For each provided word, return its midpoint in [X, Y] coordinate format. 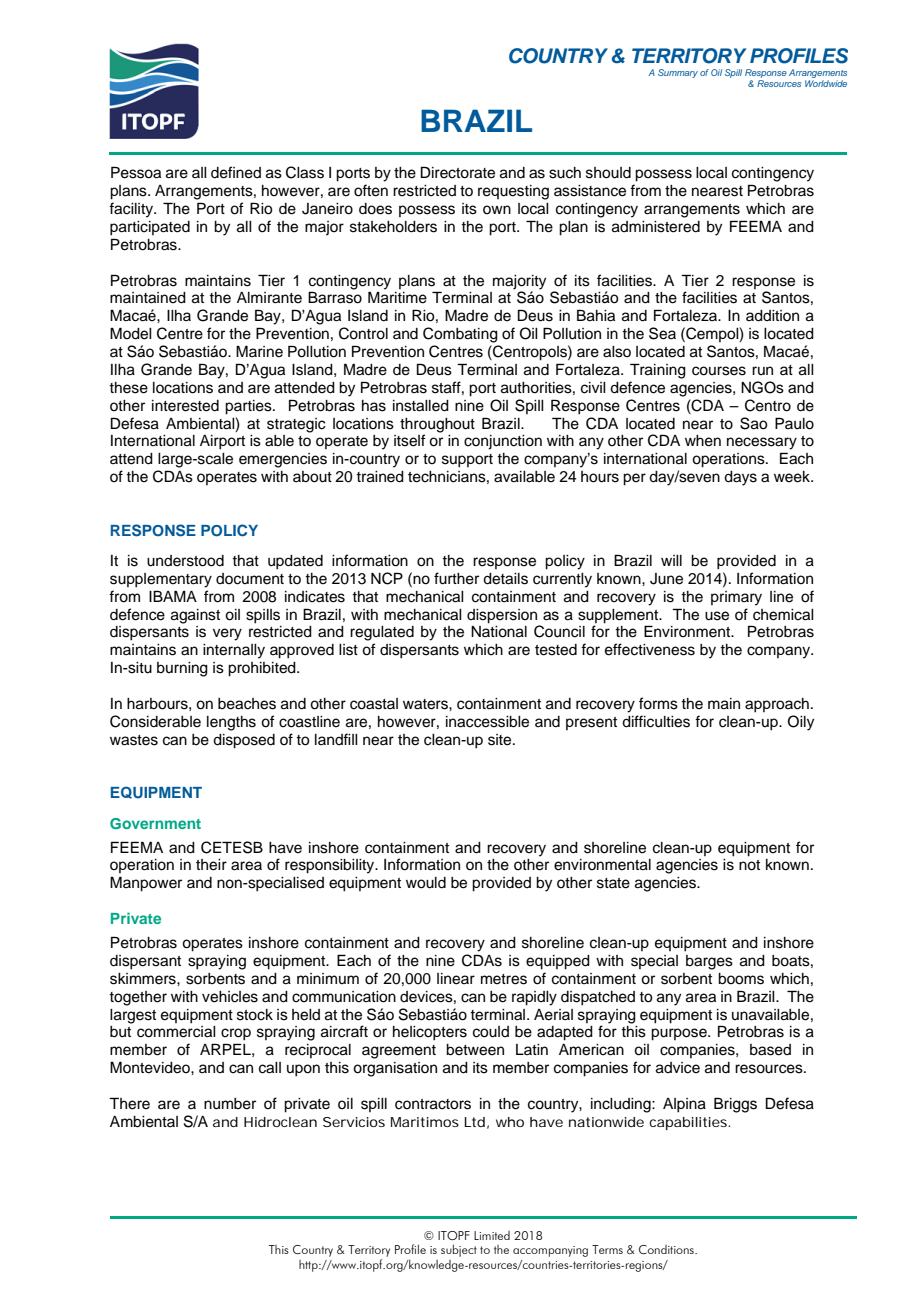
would [426, 883]
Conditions [667, 1249]
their [211, 865]
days [740, 478]
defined [236, 172]
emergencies [283, 460]
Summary [678, 73]
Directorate [458, 172]
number [230, 1104]
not [749, 865]
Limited [492, 1235]
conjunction [503, 442]
